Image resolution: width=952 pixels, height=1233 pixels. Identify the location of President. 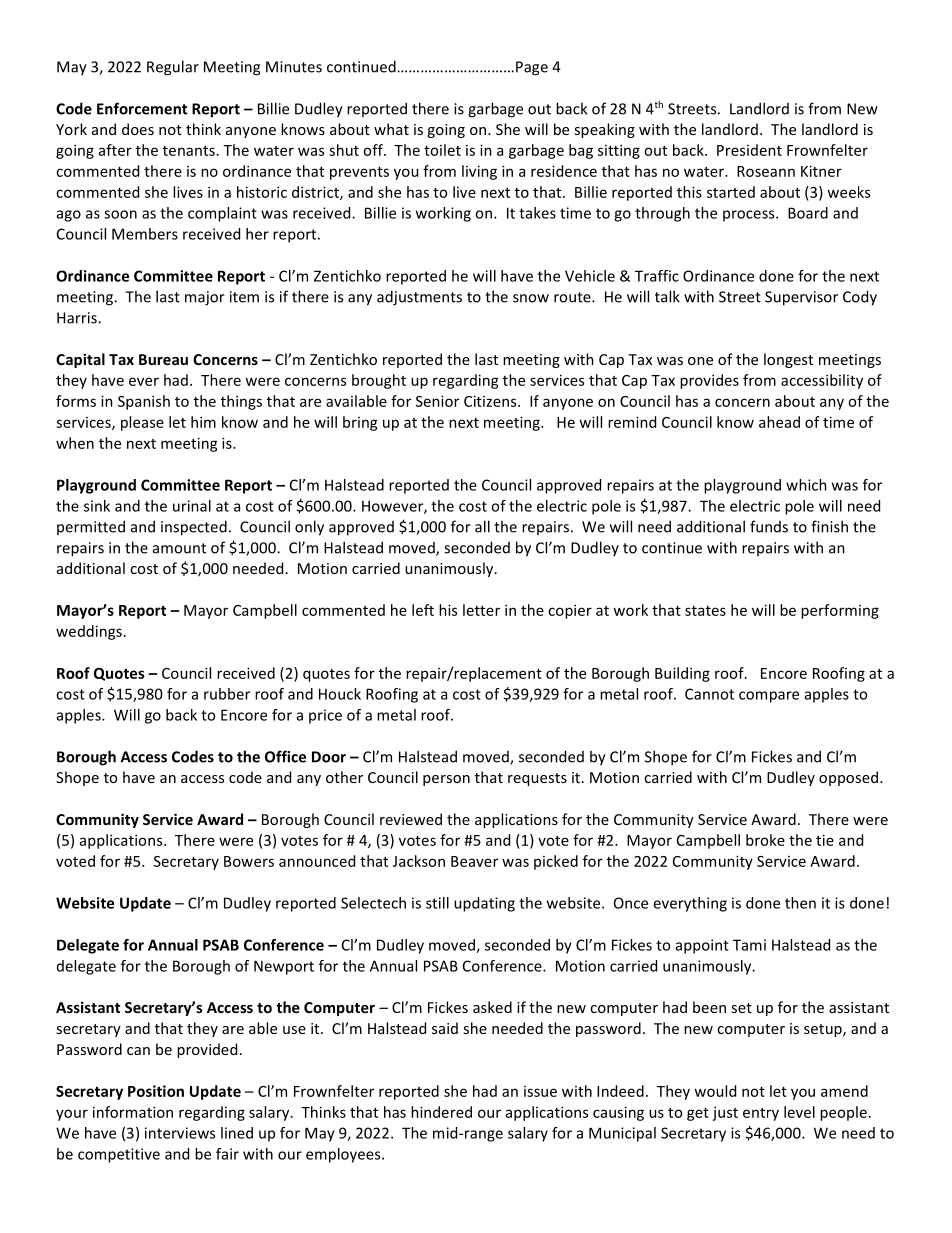
(749, 150).
